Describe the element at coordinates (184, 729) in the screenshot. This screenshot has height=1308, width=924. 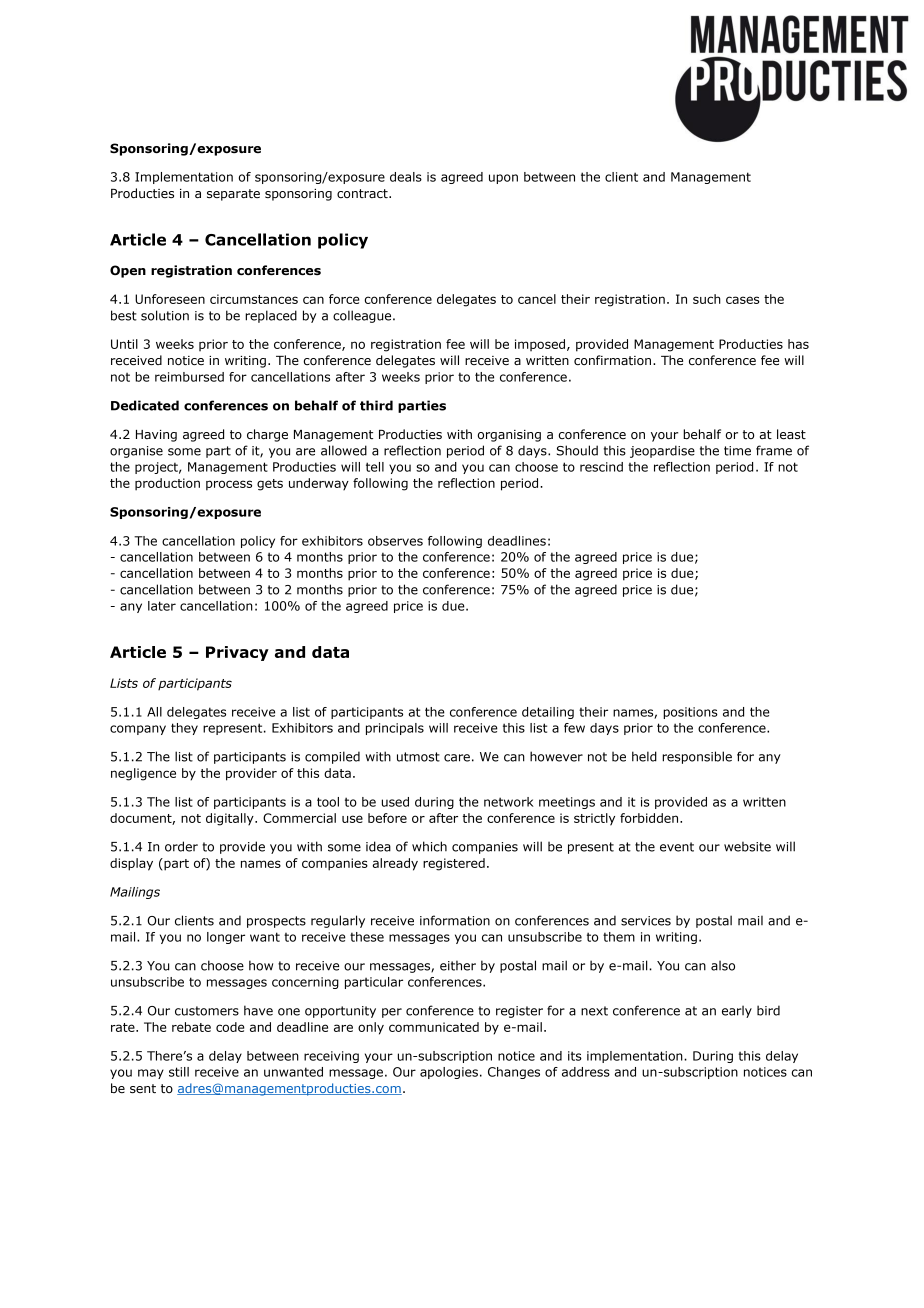
I see `they` at that location.
